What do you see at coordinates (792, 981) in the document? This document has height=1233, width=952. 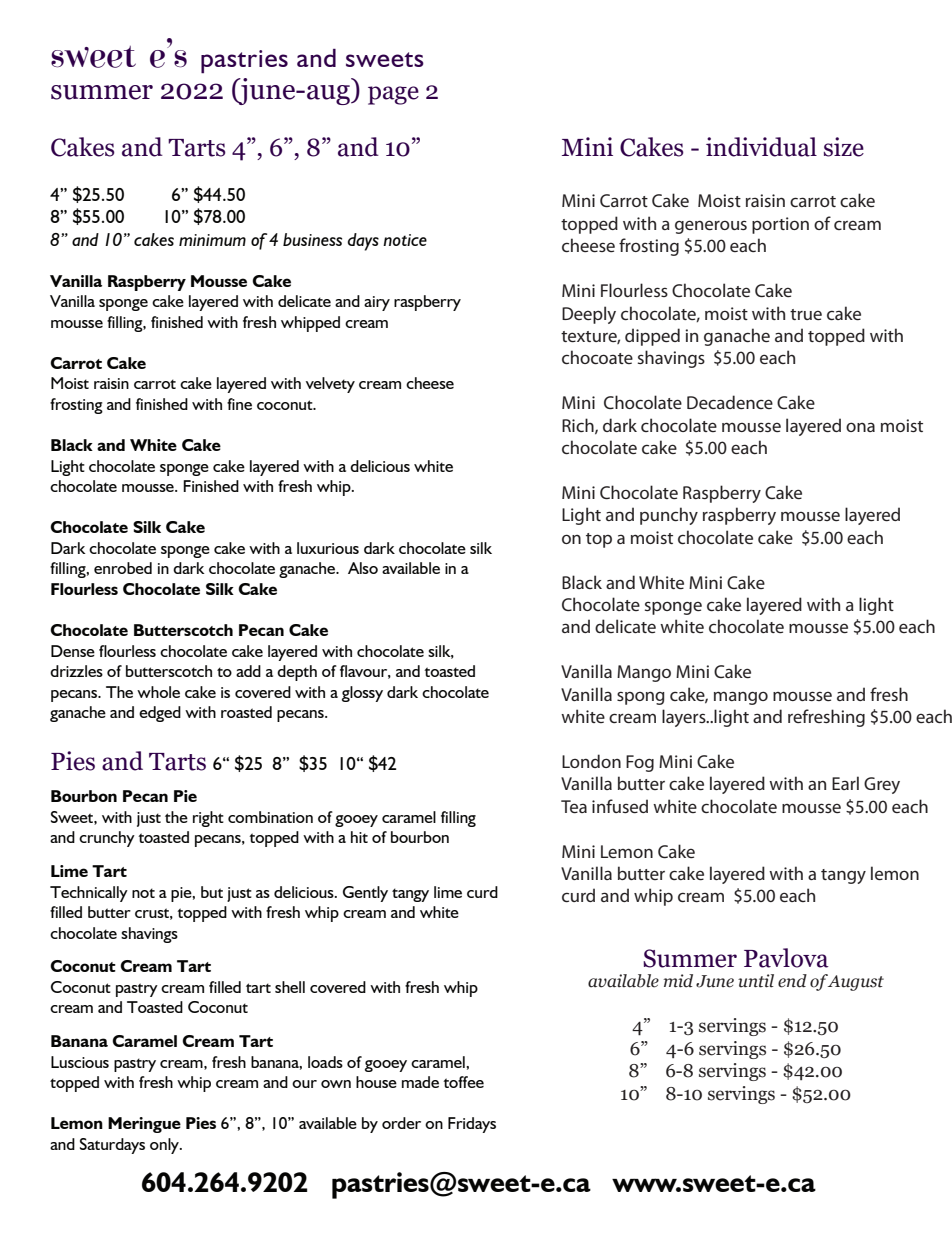 I see `end` at bounding box center [792, 981].
